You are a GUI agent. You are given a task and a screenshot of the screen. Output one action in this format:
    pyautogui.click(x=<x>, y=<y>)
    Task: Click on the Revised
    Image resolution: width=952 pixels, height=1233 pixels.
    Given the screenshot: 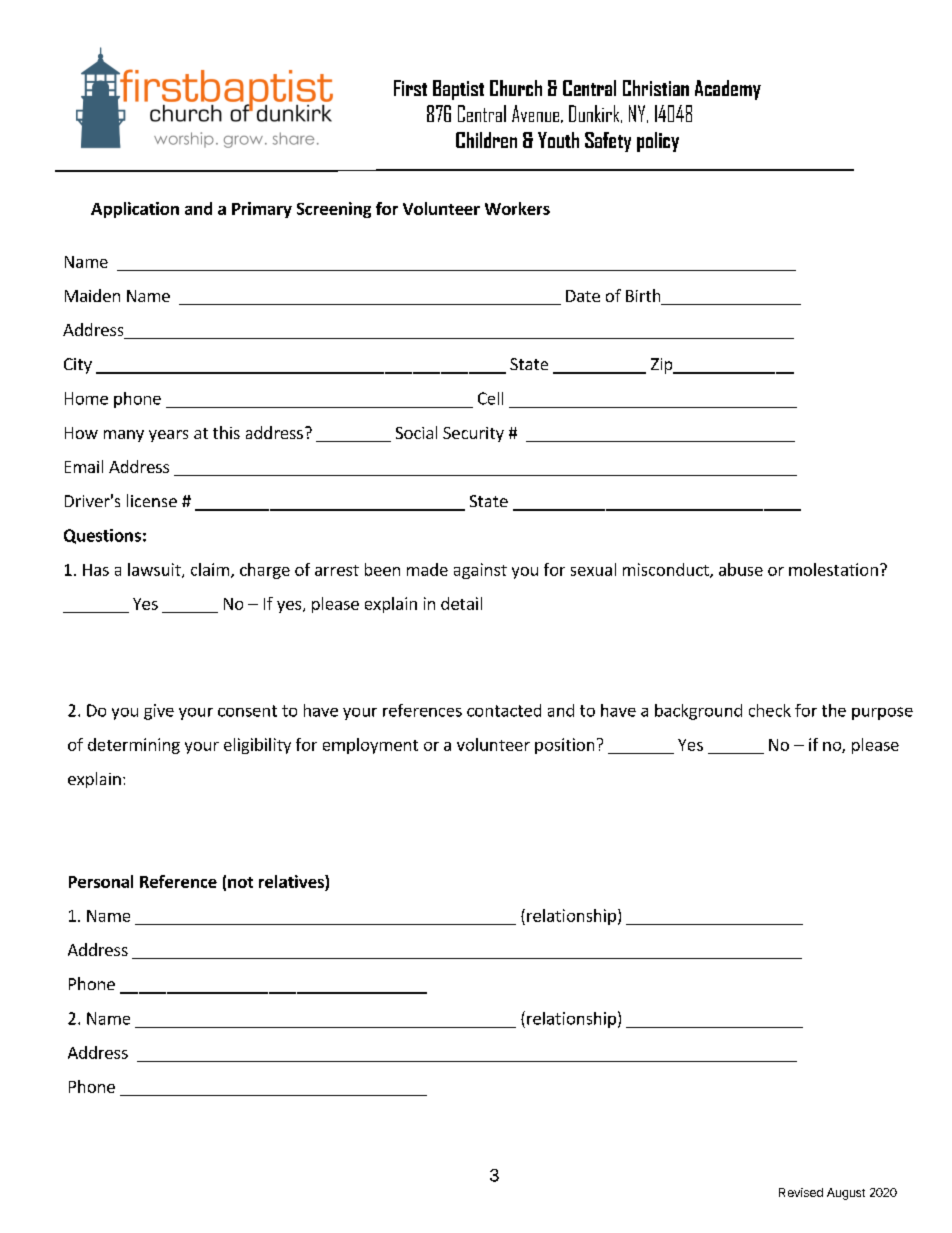 What is the action you would take?
    pyautogui.click(x=801, y=1192)
